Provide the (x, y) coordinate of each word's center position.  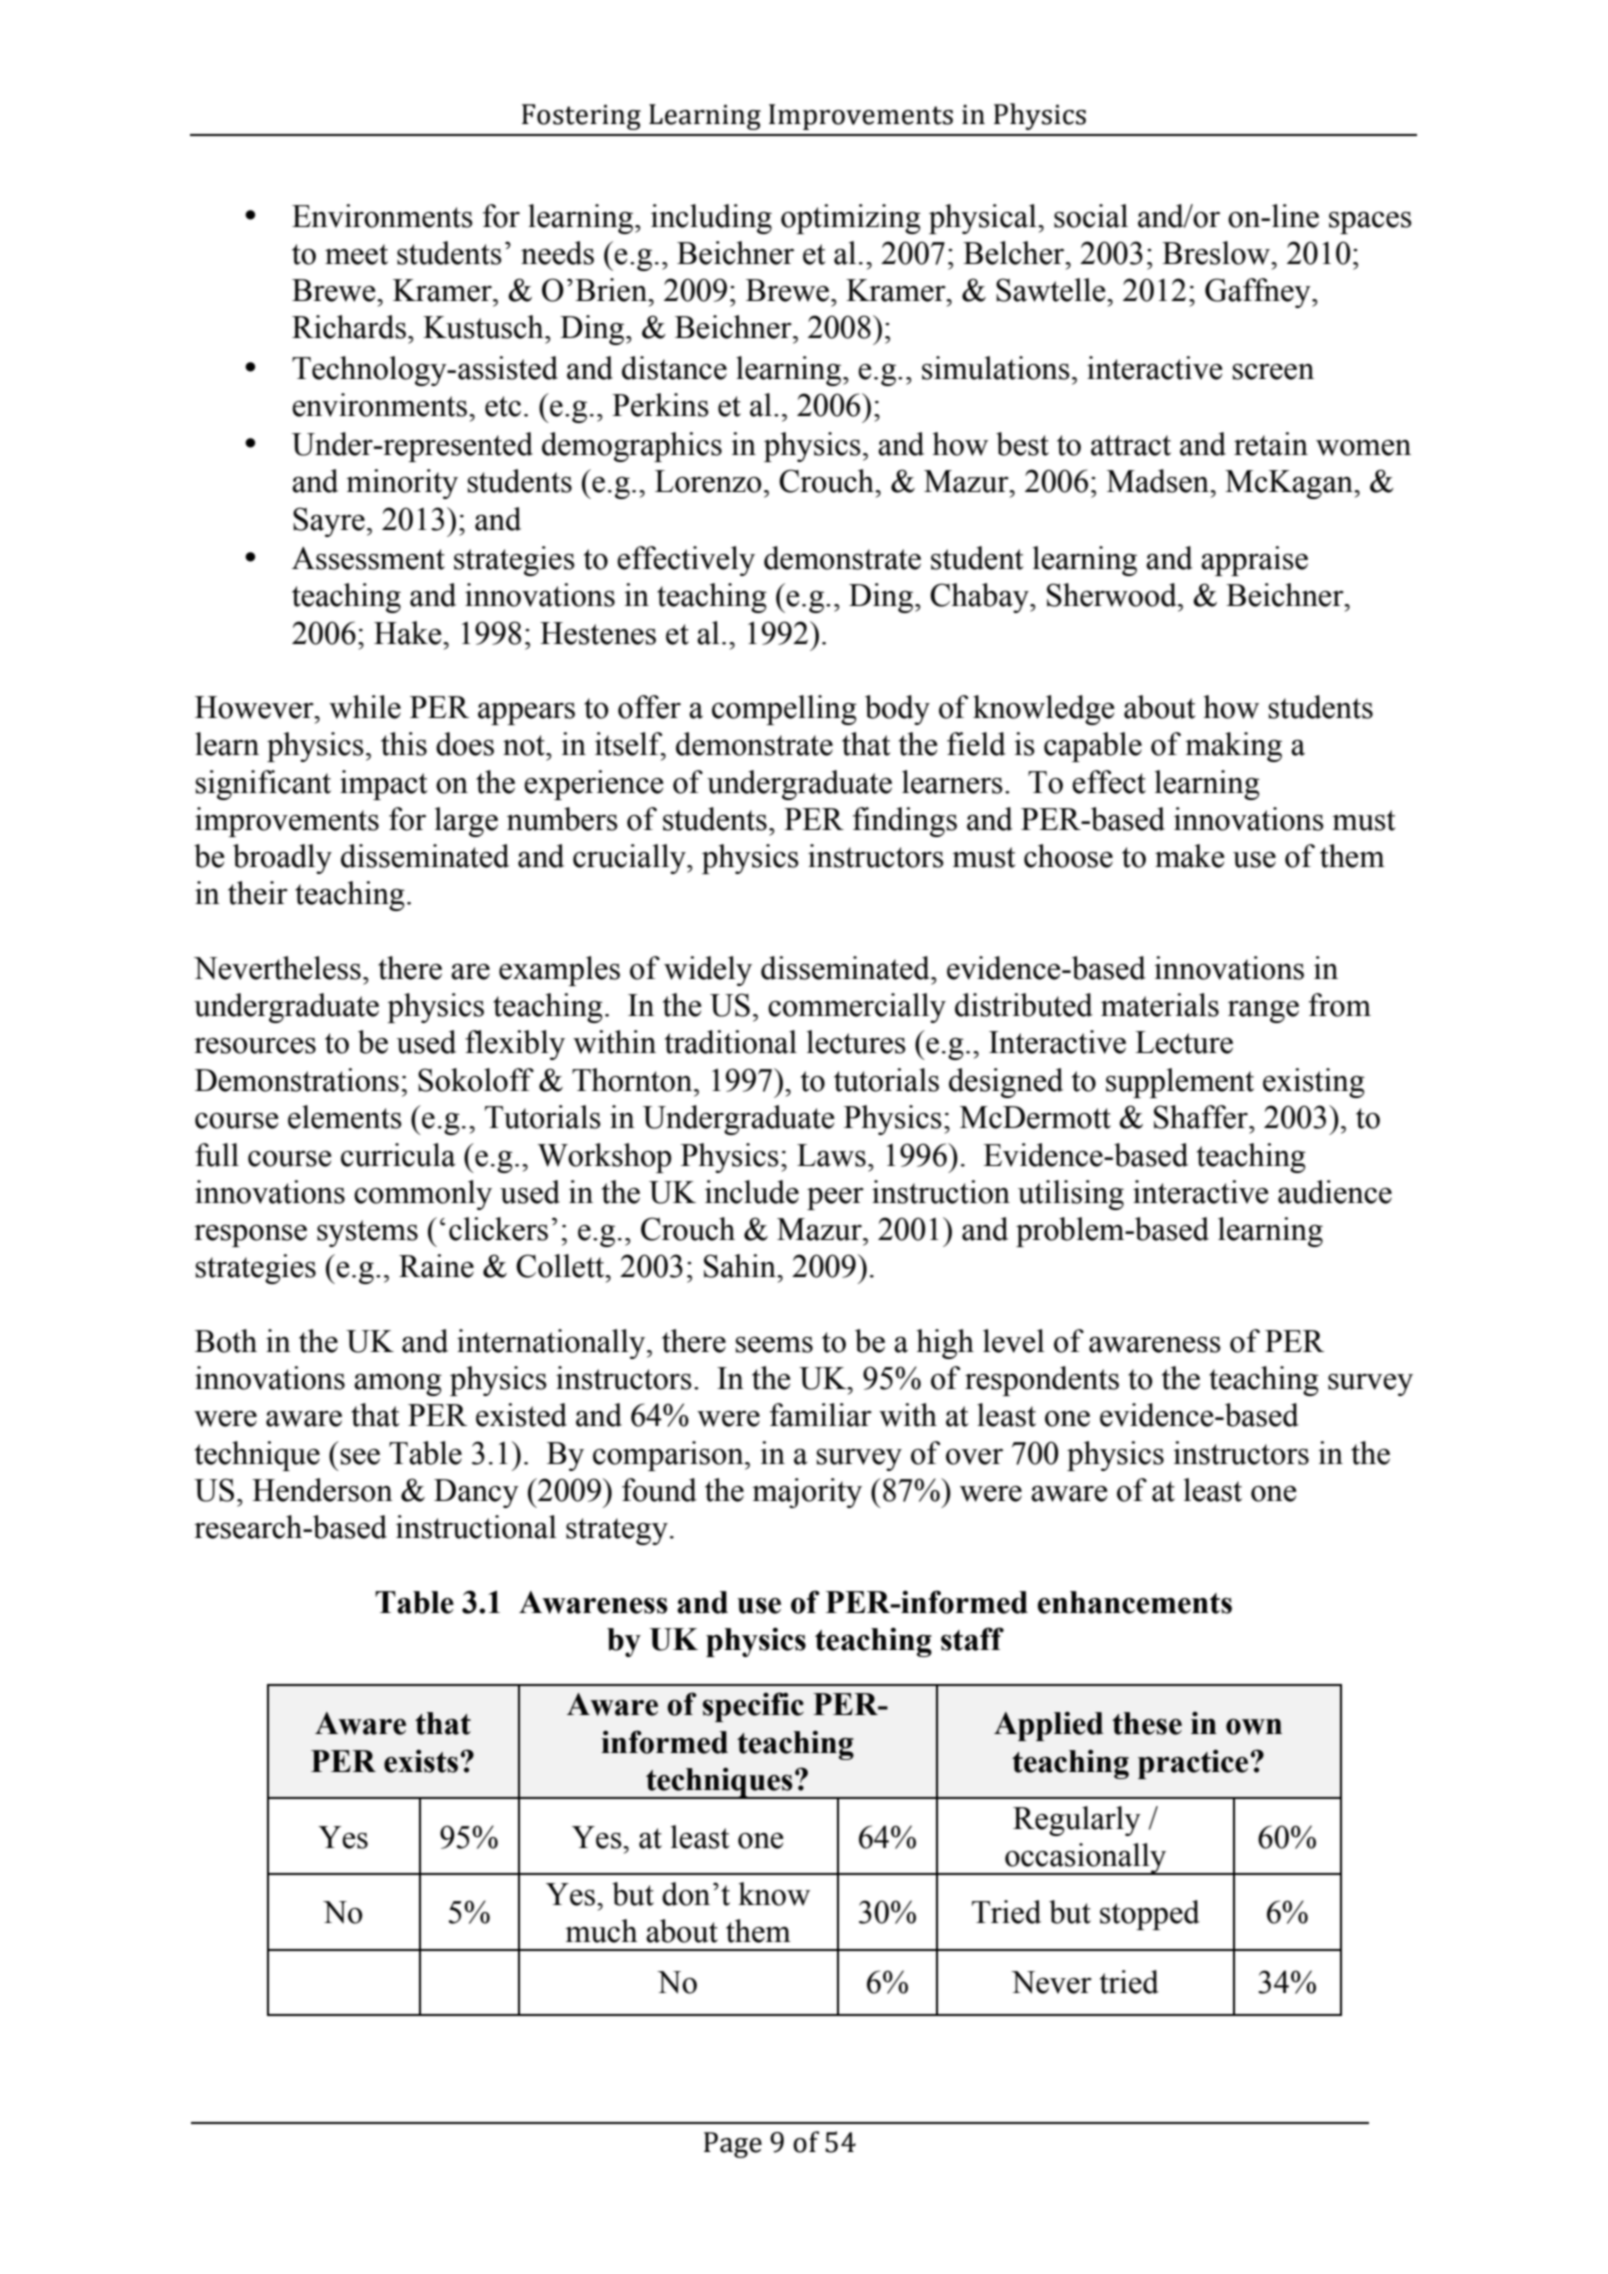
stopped (1150, 1915)
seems (774, 1345)
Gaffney (1259, 293)
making (1233, 747)
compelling (784, 710)
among (398, 1385)
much (601, 1931)
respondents (1042, 1381)
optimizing (851, 219)
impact (383, 785)
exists (421, 1761)
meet (356, 254)
